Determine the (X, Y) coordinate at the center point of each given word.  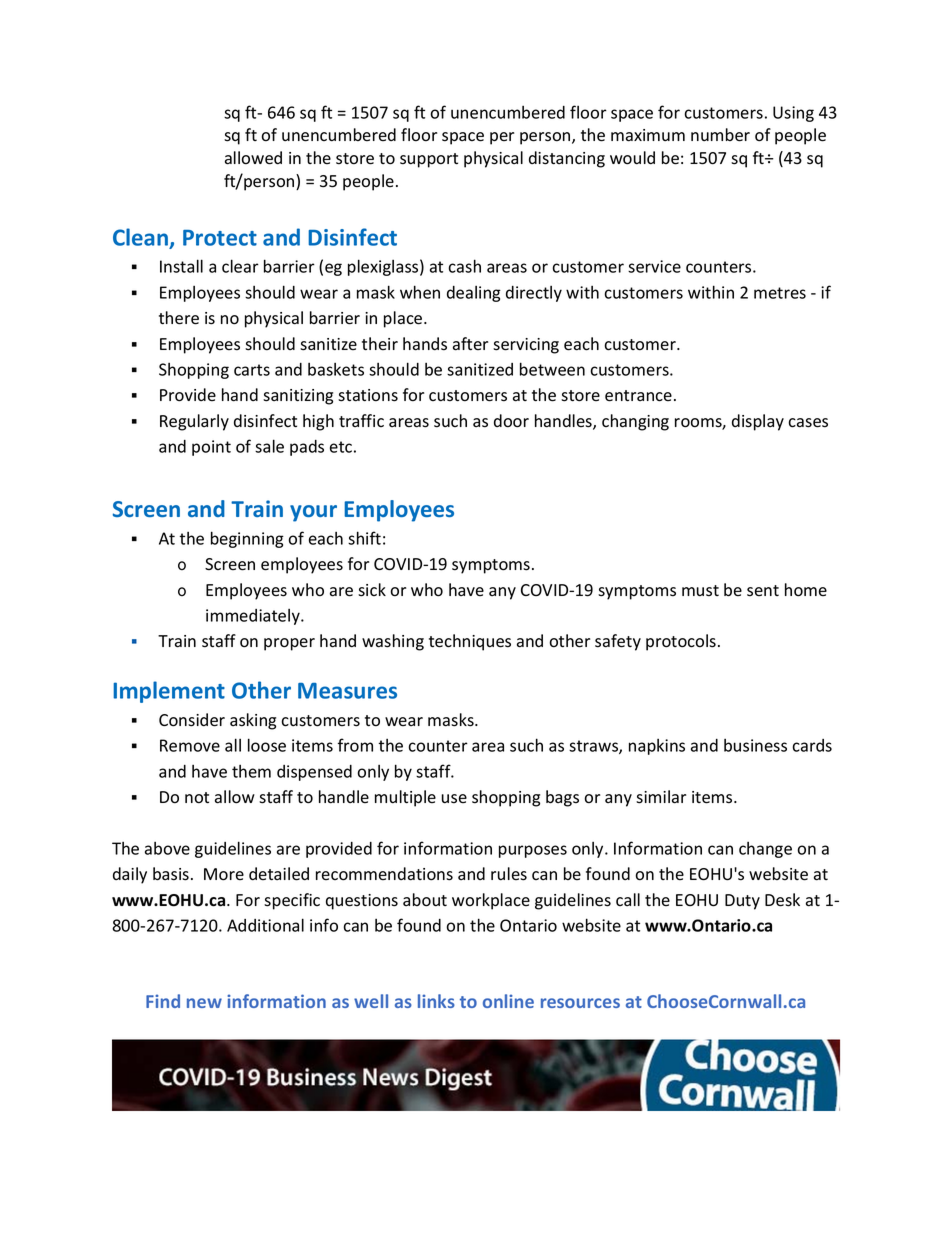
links (436, 1001)
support (429, 160)
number (720, 135)
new (204, 1003)
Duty (742, 902)
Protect (220, 238)
